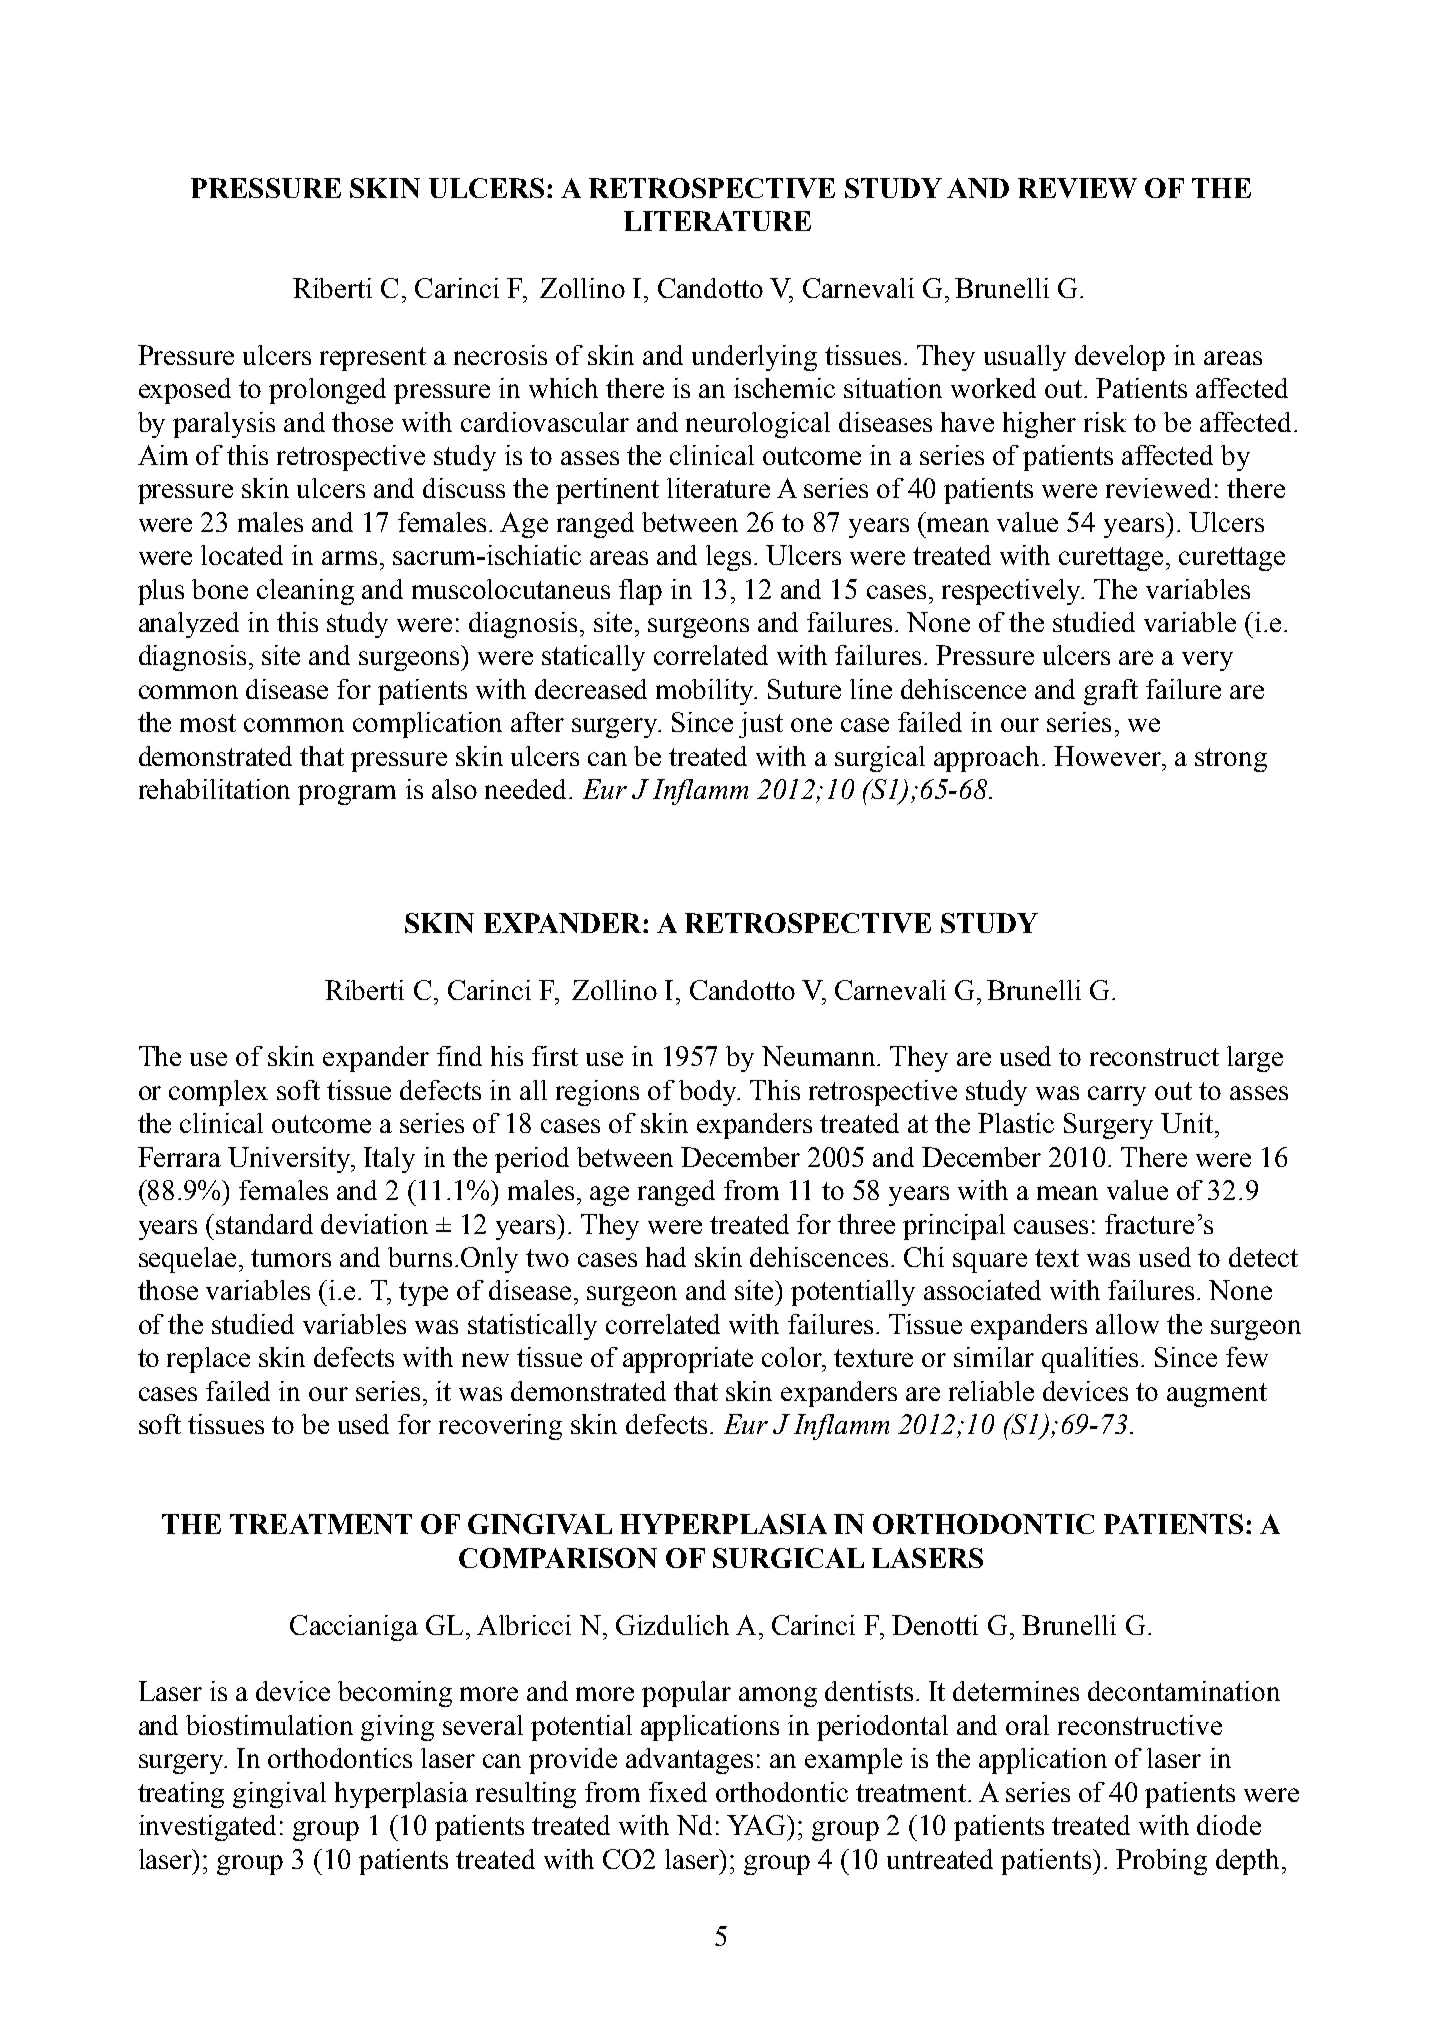 The height and width of the screenshot is (2039, 1441). Describe the element at coordinates (291, 1258) in the screenshot. I see `tumors` at that location.
